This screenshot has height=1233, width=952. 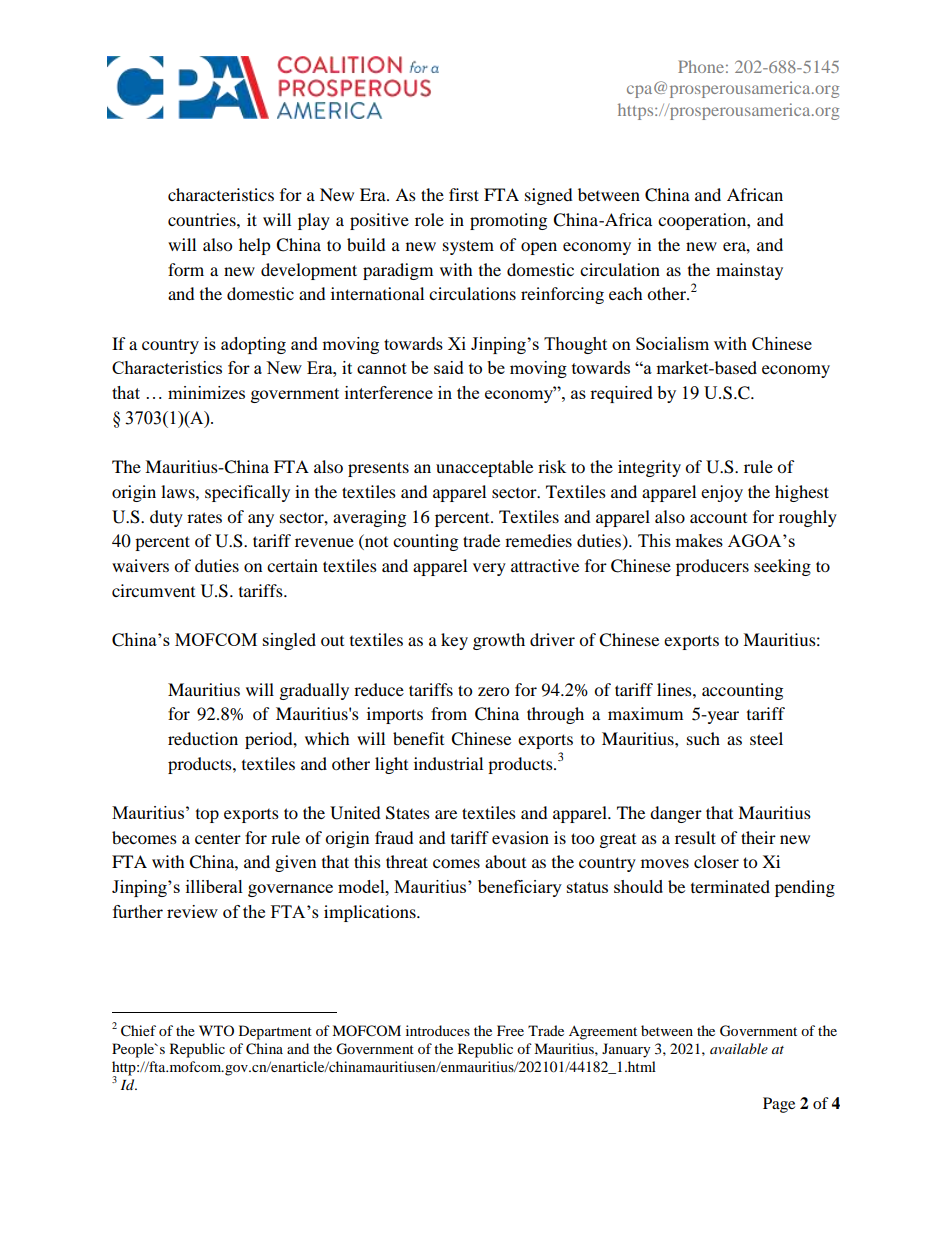 What do you see at coordinates (448, 763) in the screenshot?
I see `industrial` at bounding box center [448, 763].
